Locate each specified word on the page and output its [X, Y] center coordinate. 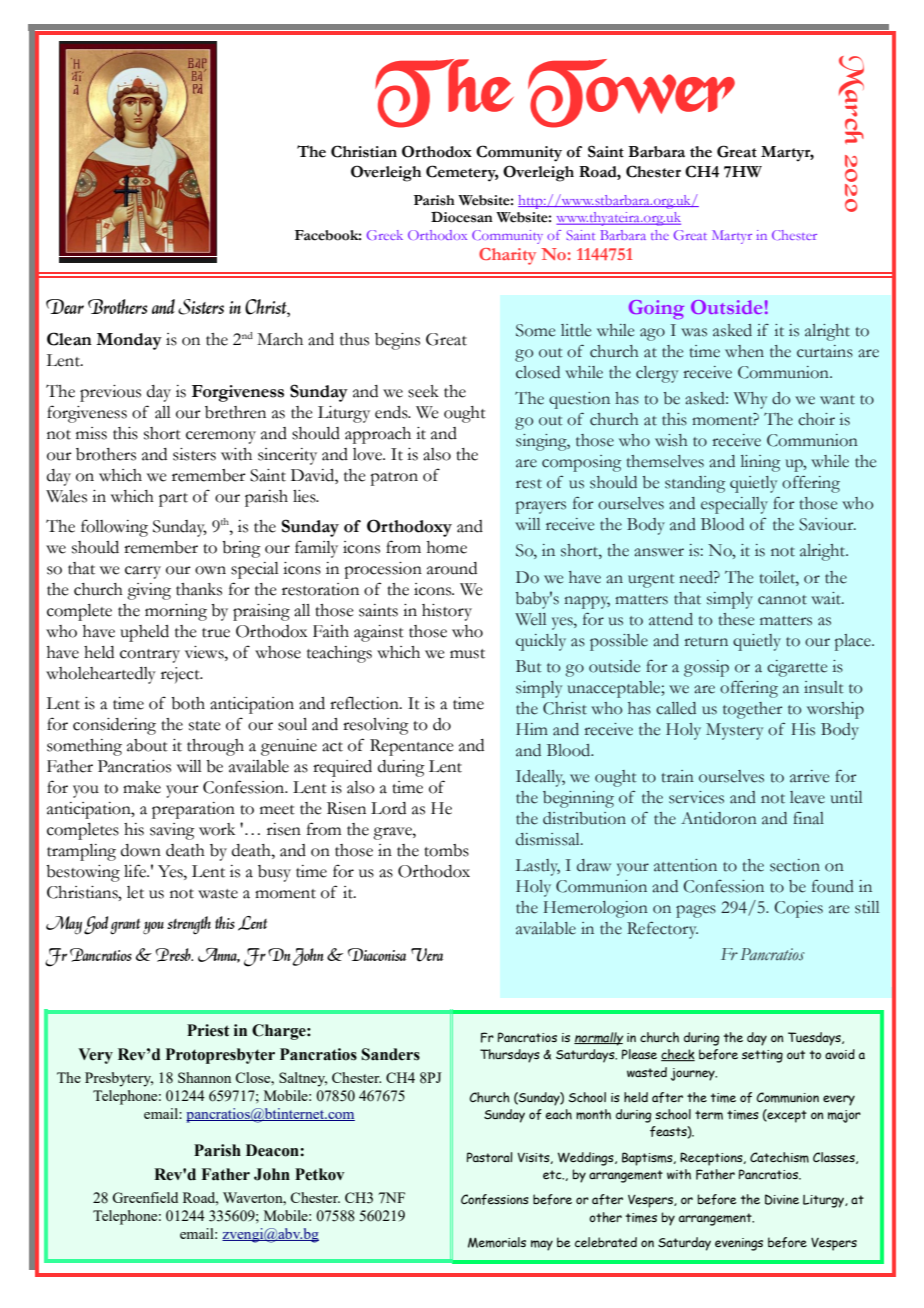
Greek [385, 235]
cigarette [797, 668]
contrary [150, 656]
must [467, 654]
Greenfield [145, 1197]
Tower [631, 93]
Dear [65, 306]
